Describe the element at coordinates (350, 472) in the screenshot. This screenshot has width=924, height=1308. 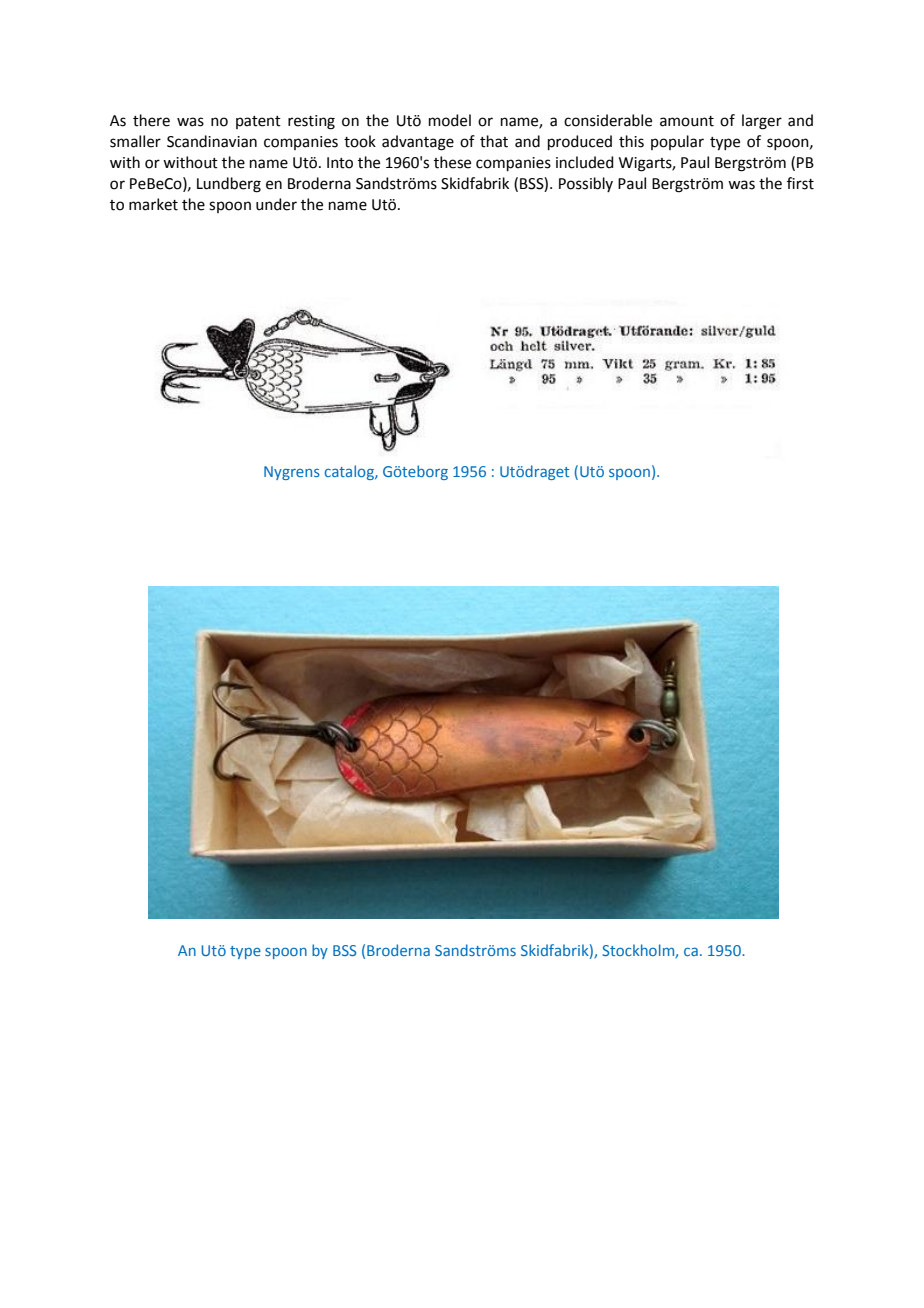
I see `catalog` at that location.
